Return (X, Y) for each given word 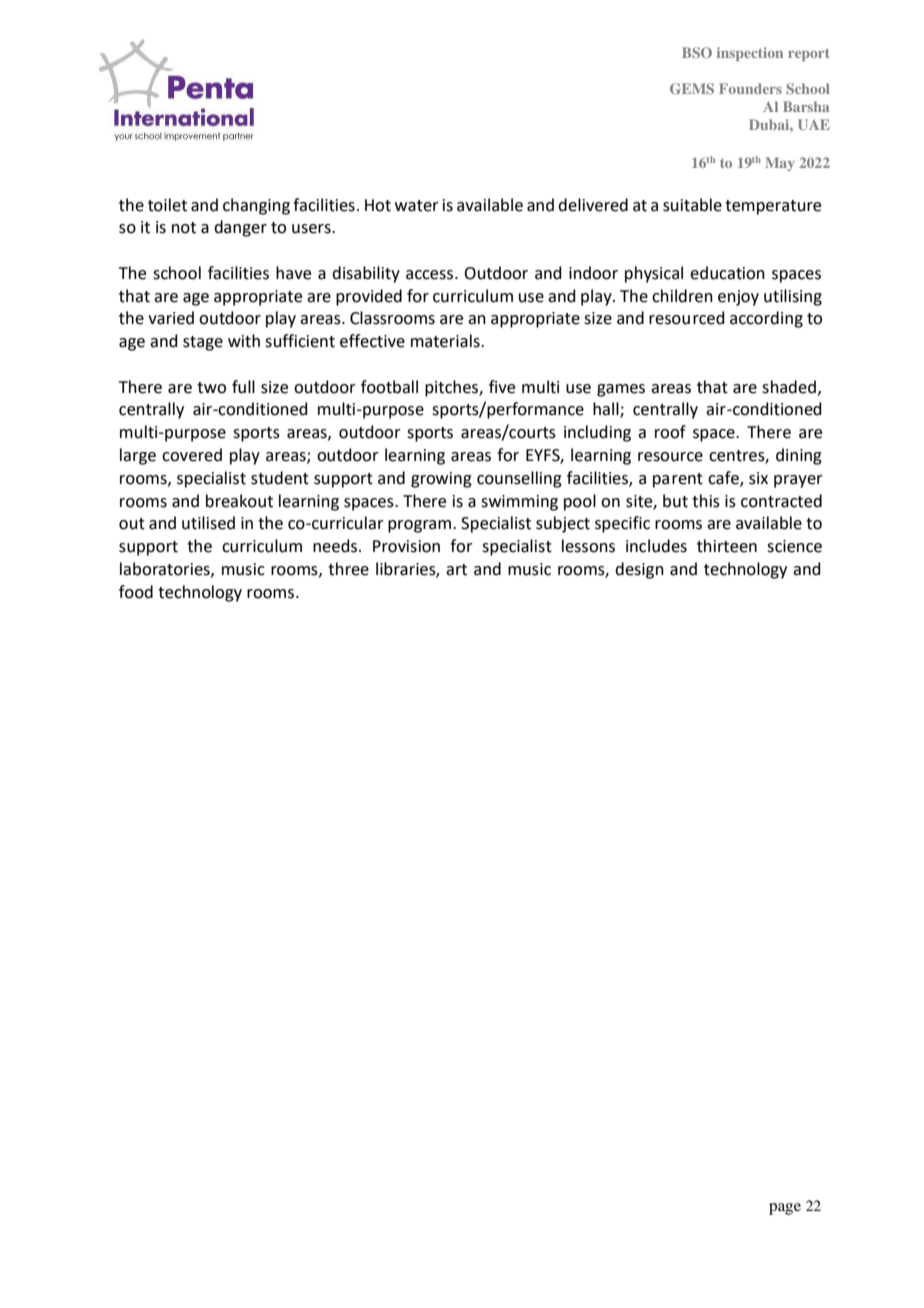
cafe (724, 478)
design (639, 570)
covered (192, 455)
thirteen (727, 546)
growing (441, 480)
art (456, 570)
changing (256, 206)
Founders (750, 88)
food (136, 592)
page (785, 1209)
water (417, 206)
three (348, 569)
